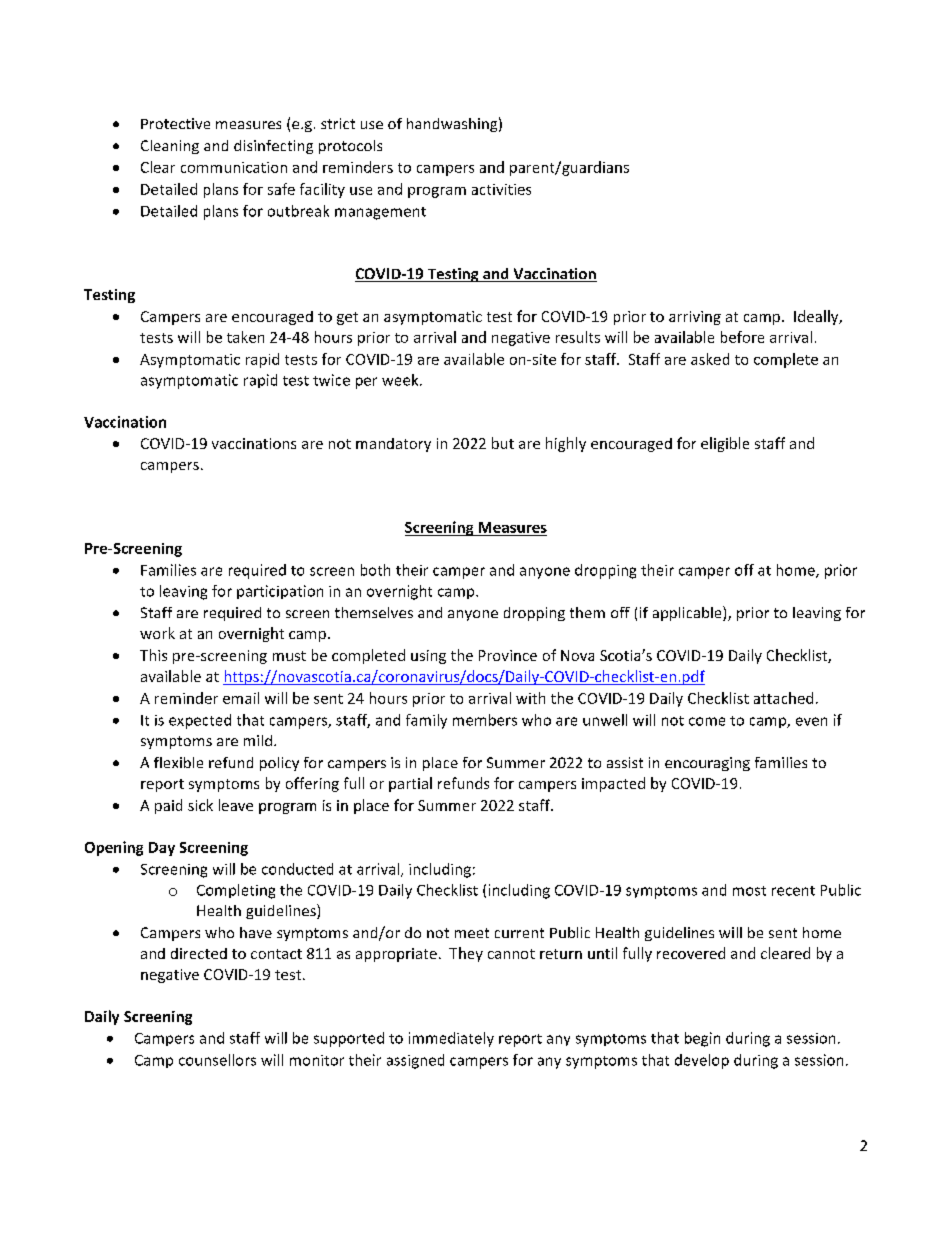 Image resolution: width=952 pixels, height=1233 pixels. I want to click on Cleaning, so click(170, 147).
